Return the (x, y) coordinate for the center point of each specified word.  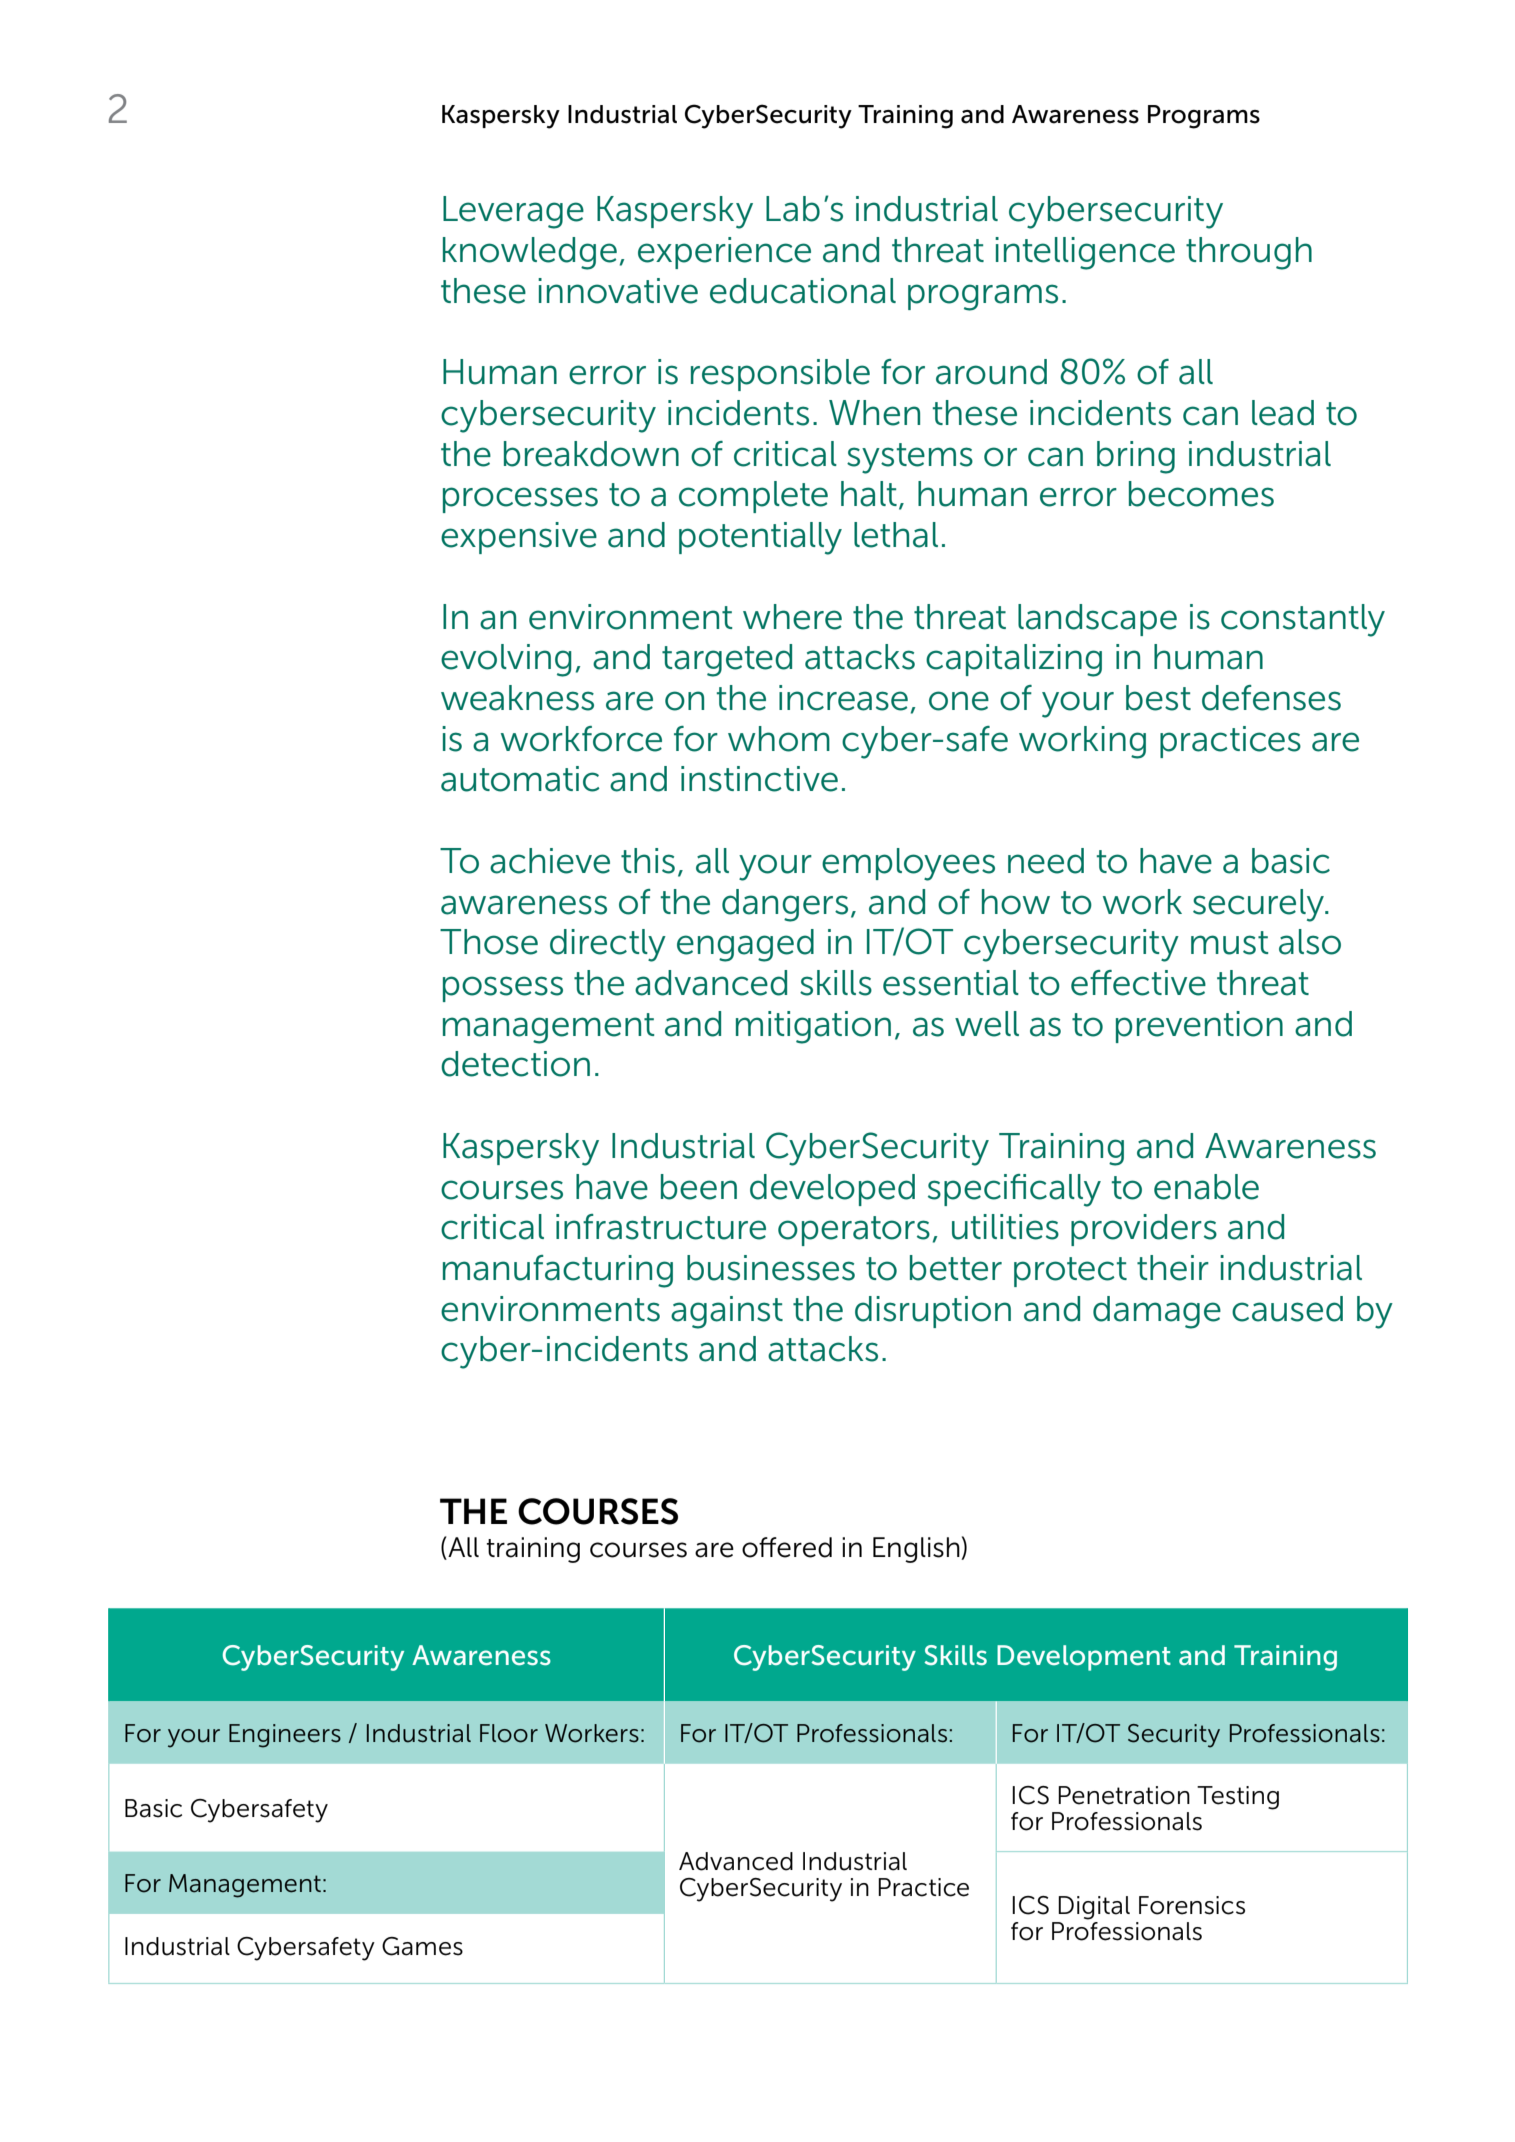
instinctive (759, 779)
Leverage (513, 212)
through (1249, 253)
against (727, 1312)
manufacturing (558, 1271)
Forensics (1192, 1905)
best (1158, 698)
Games (422, 1946)
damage (1157, 1312)
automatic (520, 779)
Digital (1094, 1908)
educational (803, 291)
